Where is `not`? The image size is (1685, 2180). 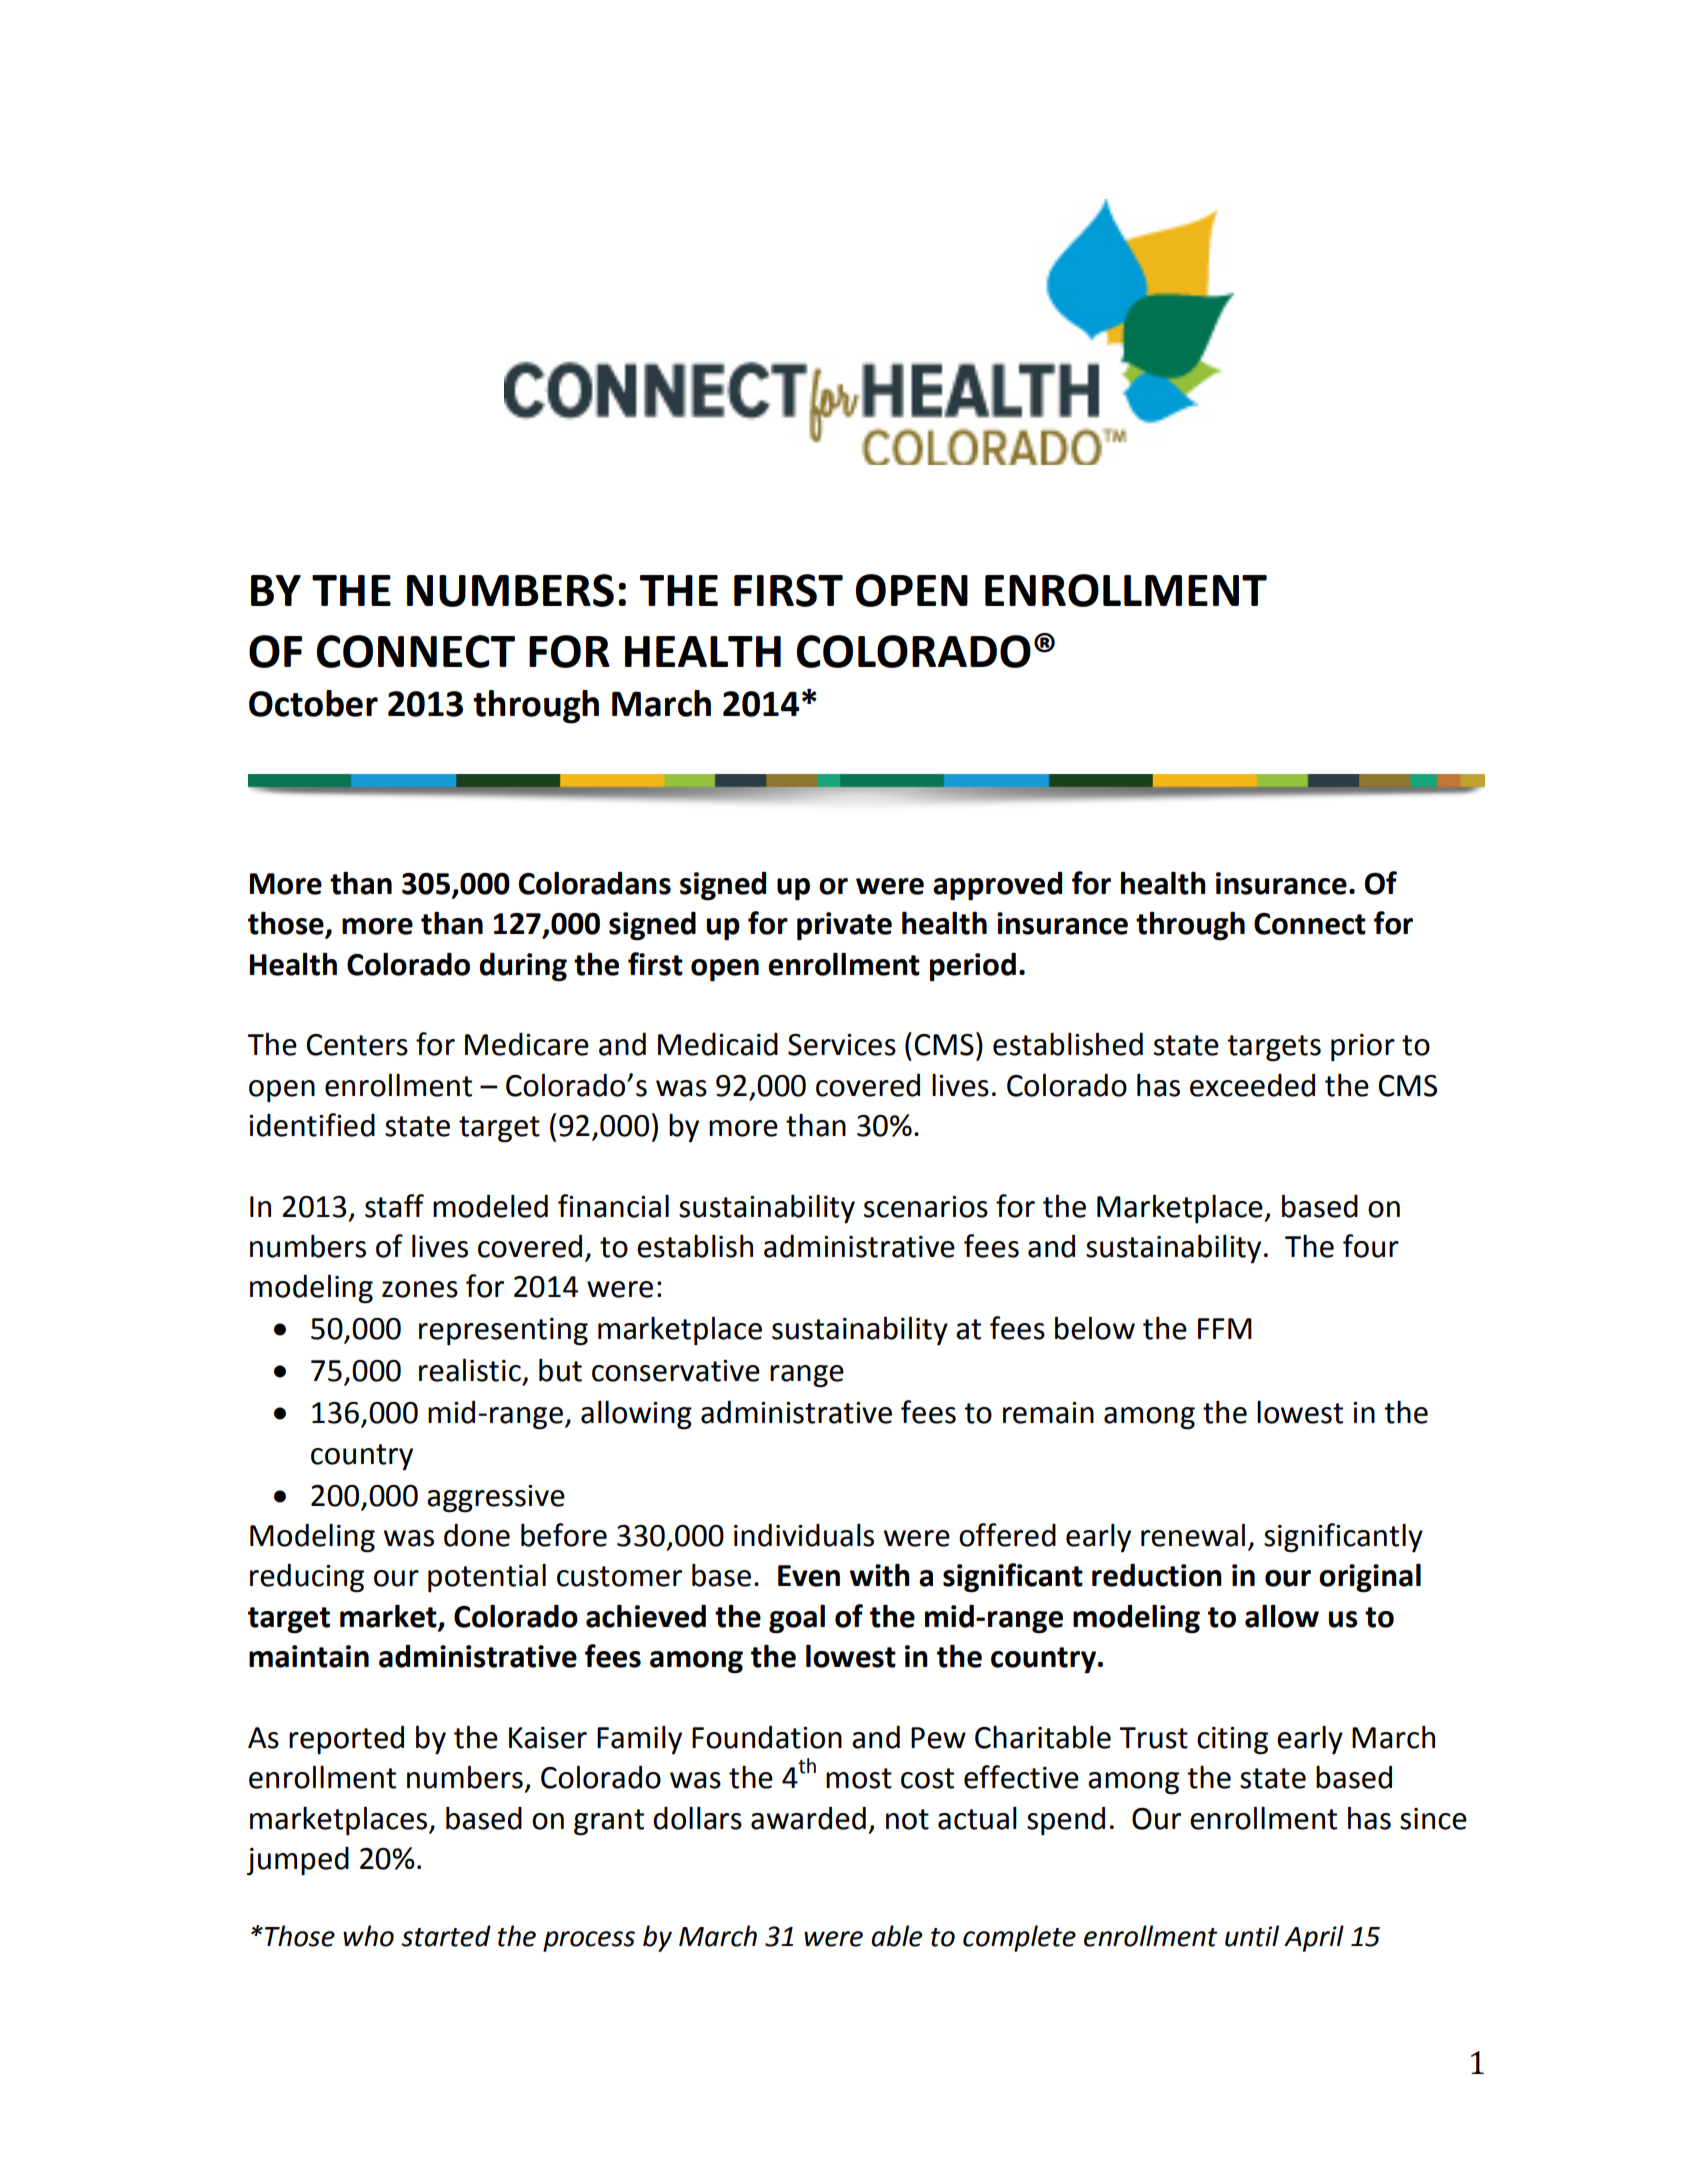 not is located at coordinates (907, 1819).
